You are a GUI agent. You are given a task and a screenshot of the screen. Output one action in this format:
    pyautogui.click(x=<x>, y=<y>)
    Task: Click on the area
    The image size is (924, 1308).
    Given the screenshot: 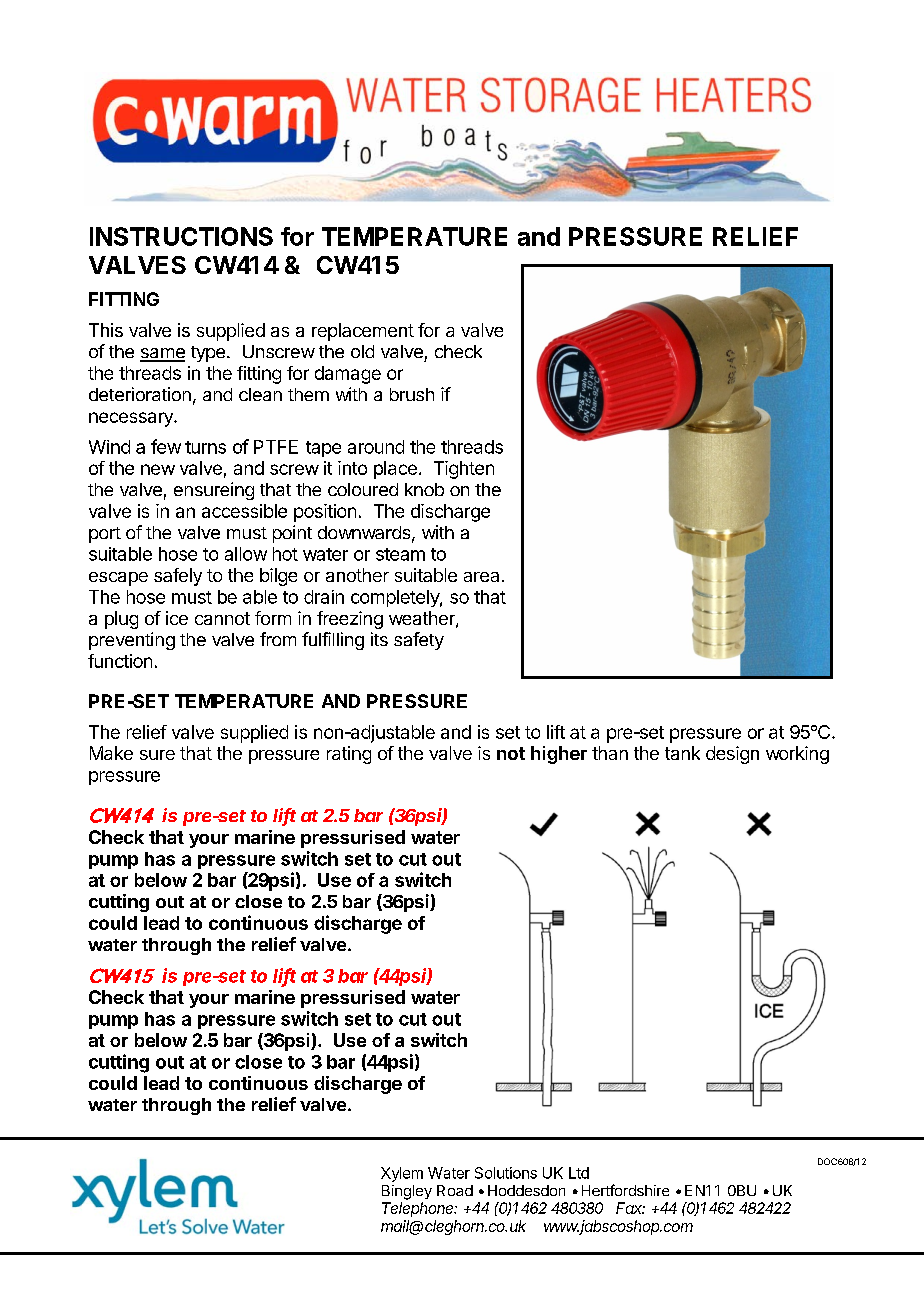 What is the action you would take?
    pyautogui.click(x=481, y=577)
